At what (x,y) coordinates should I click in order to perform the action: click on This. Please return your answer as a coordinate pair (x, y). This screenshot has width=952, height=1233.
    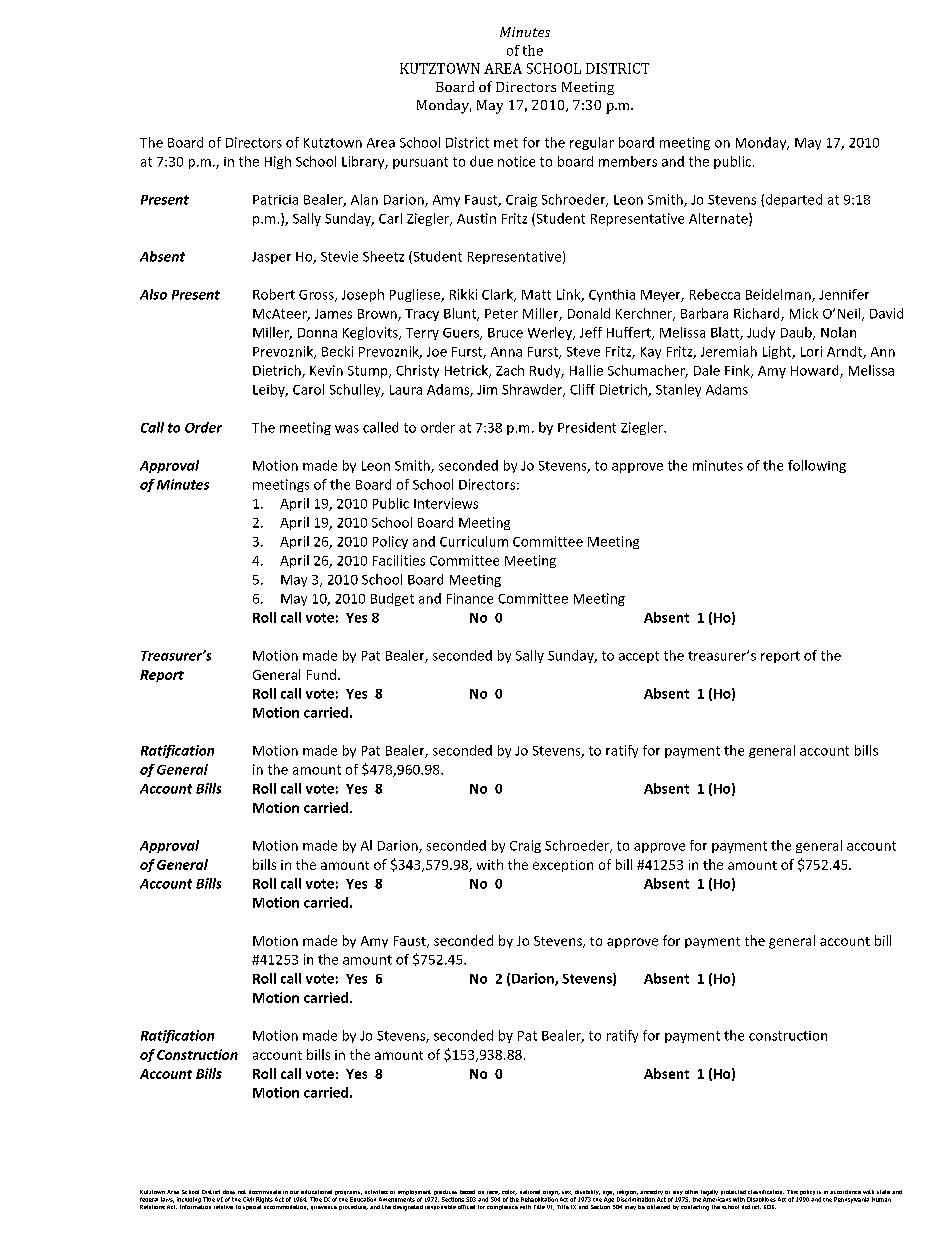
    Looking at the image, I should click on (792, 1192).
